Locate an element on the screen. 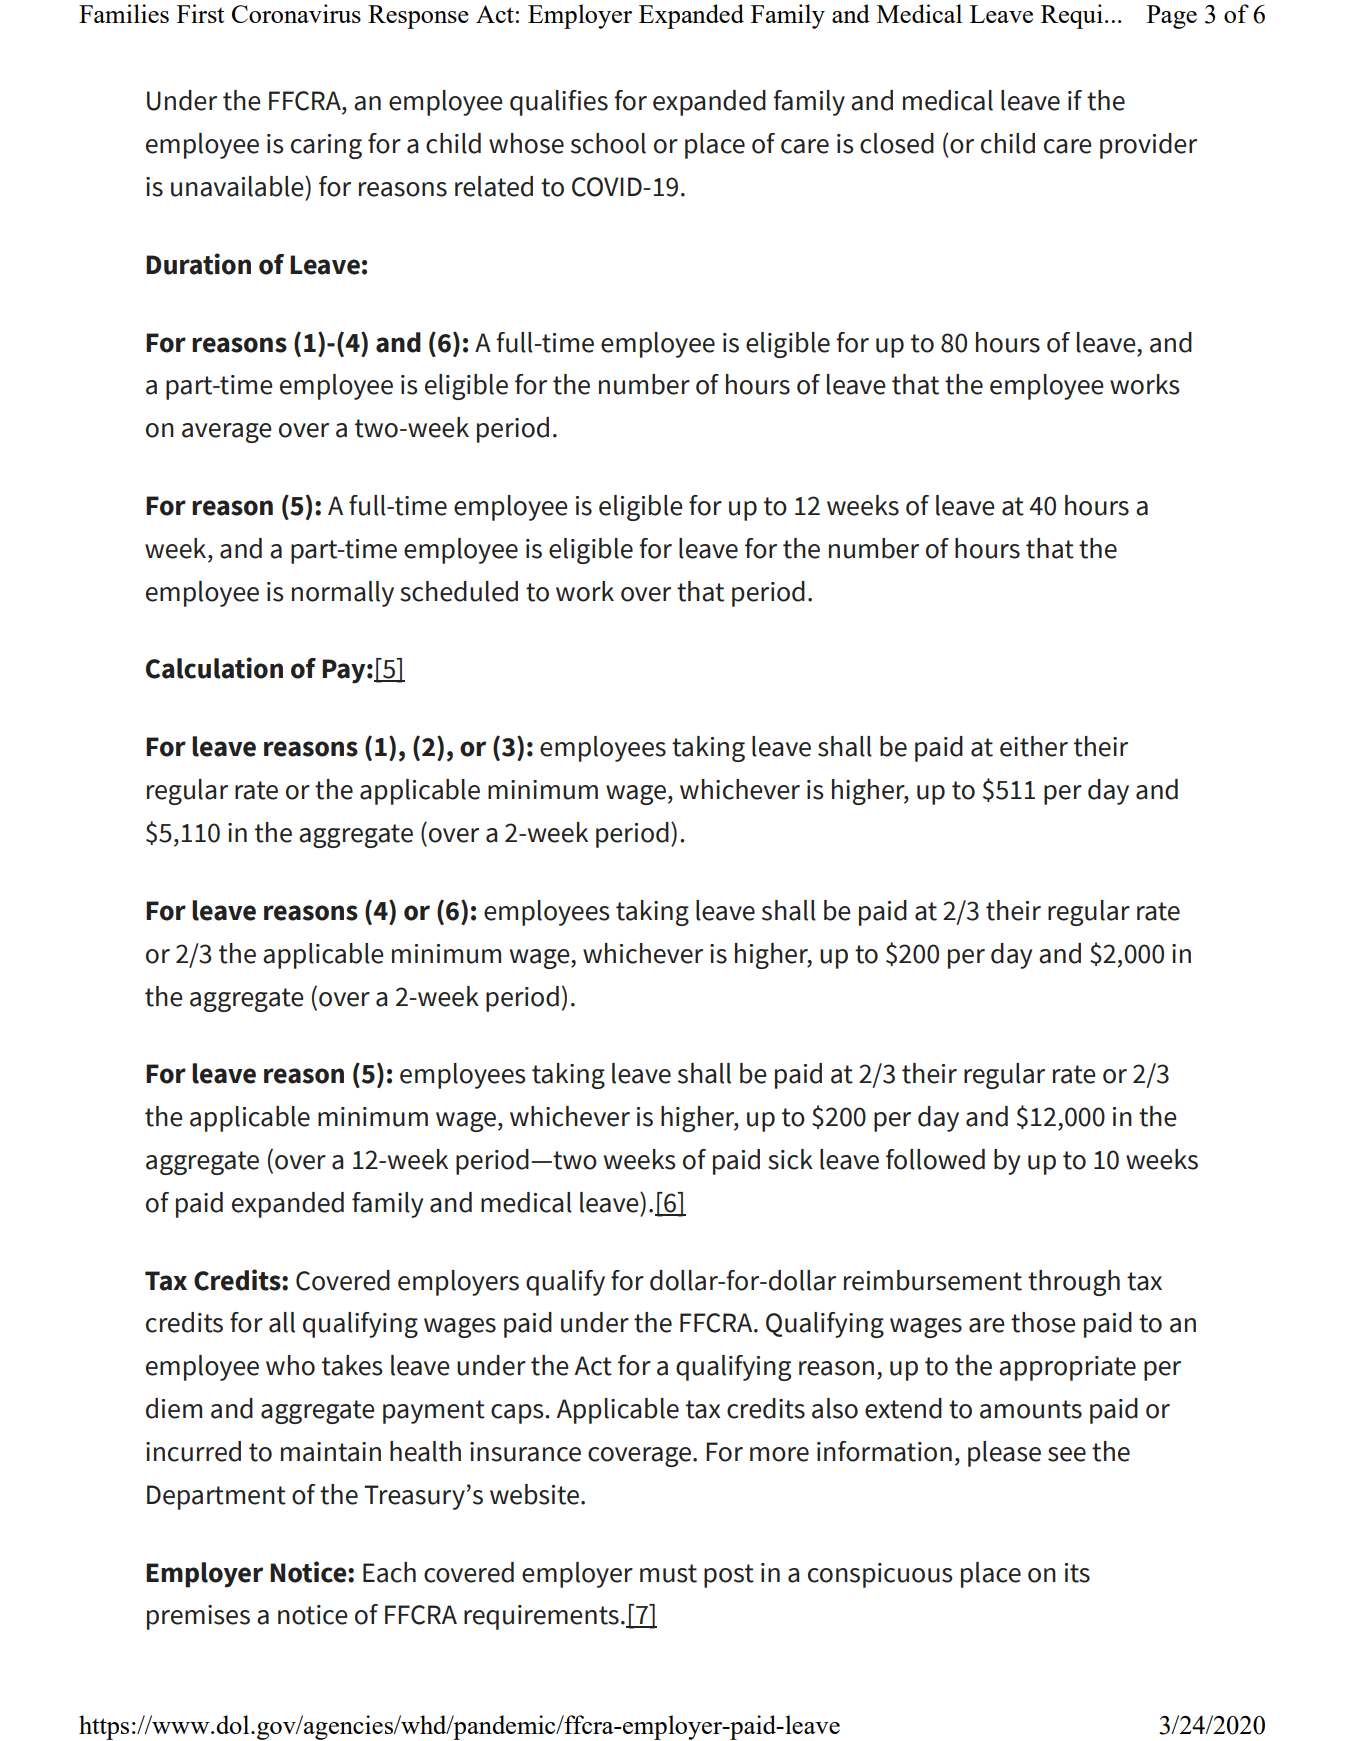 Image resolution: width=1345 pixels, height=1741 pixels. either is located at coordinates (1034, 746).
